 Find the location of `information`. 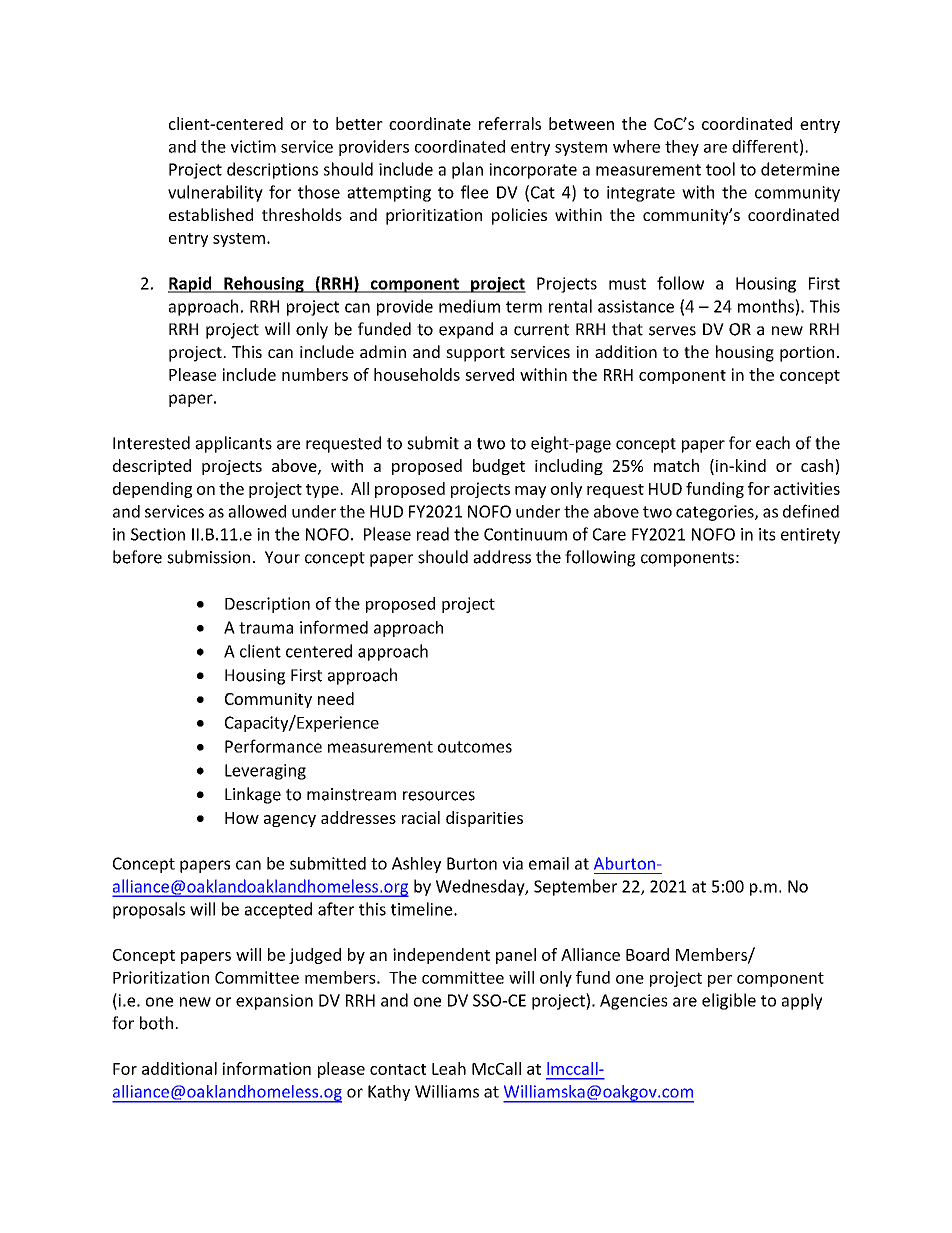

information is located at coordinates (267, 1068).
